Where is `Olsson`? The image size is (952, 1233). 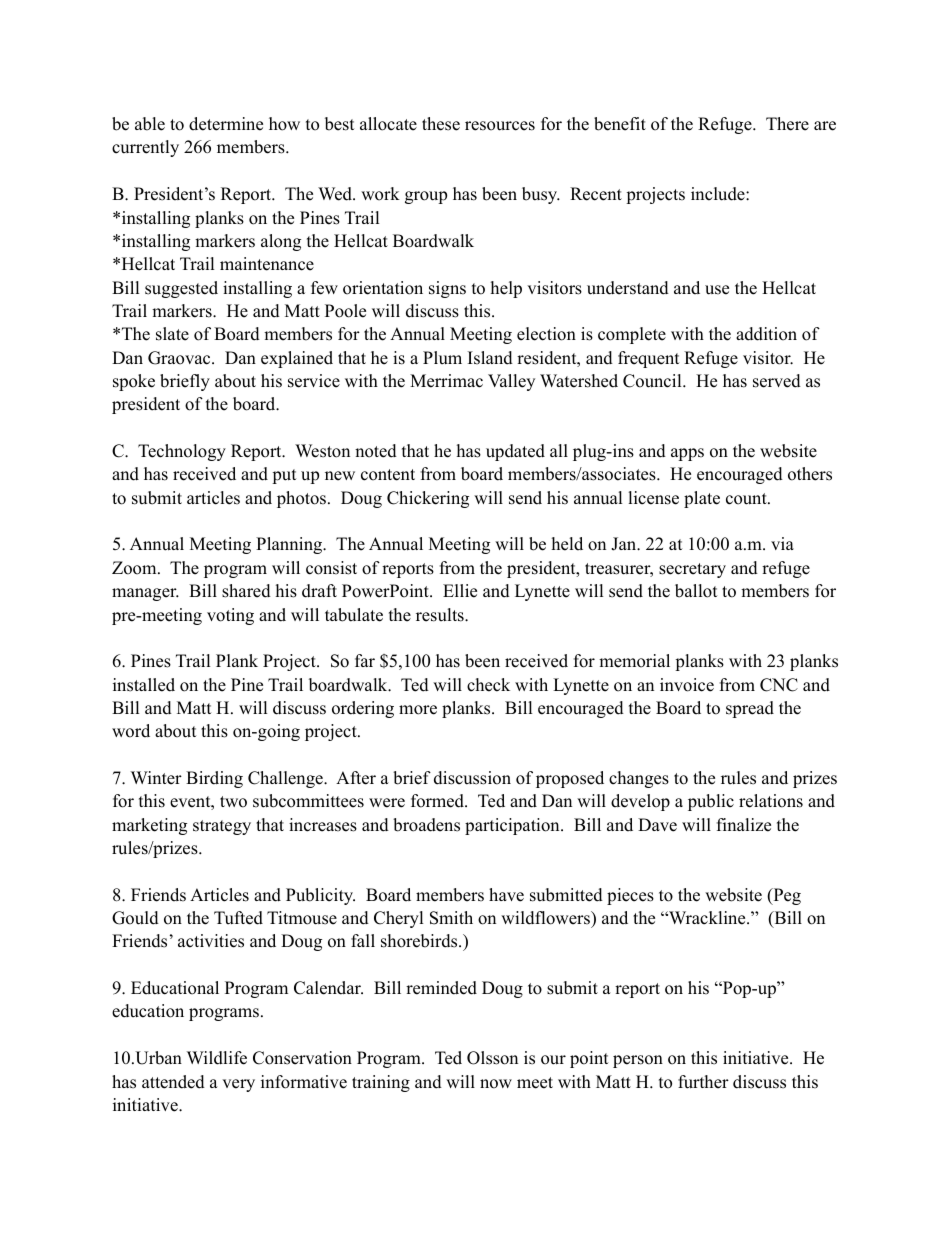
Olsson is located at coordinates (492, 1058).
